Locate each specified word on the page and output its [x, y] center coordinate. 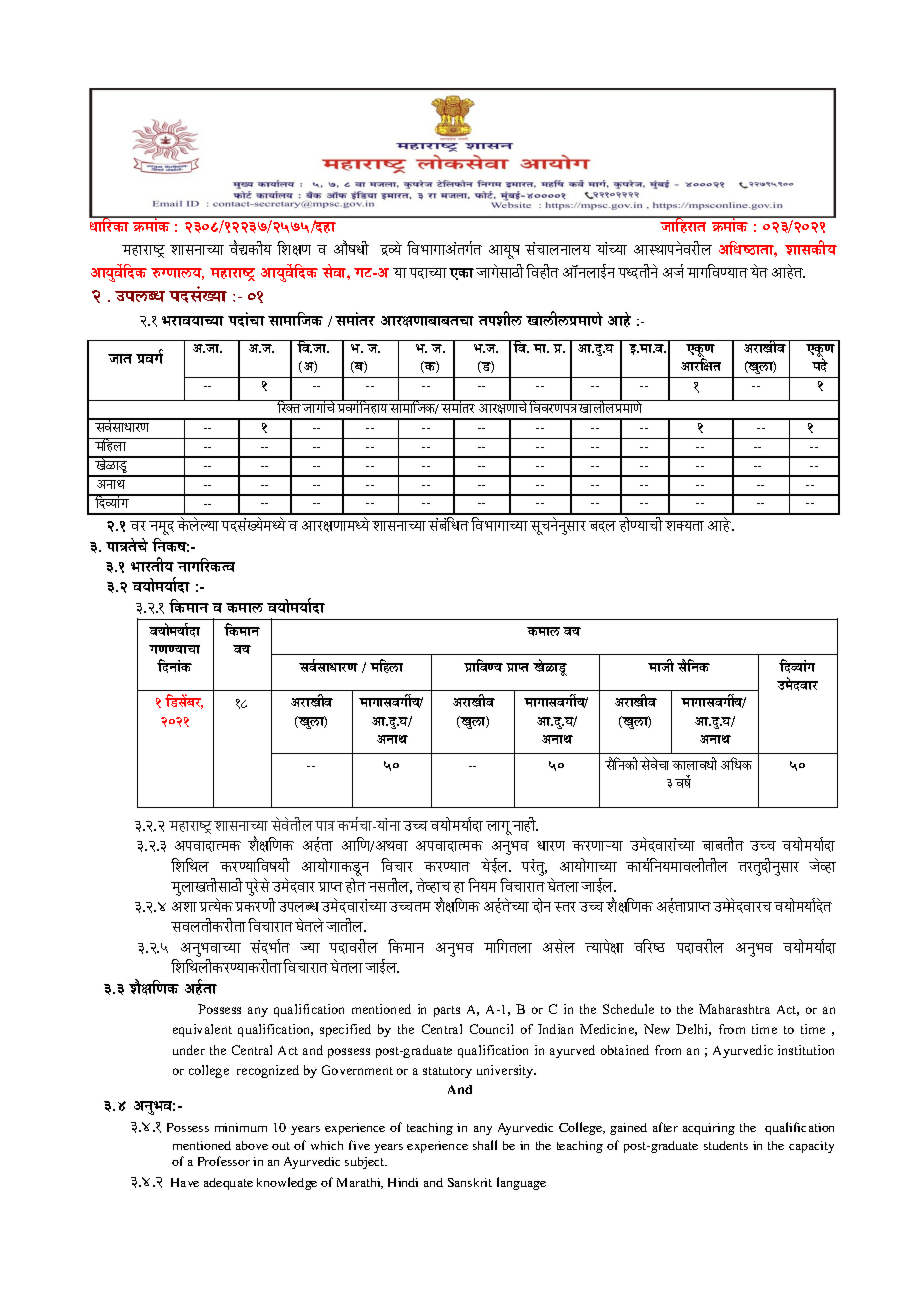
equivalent [202, 1030]
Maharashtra [734, 1009]
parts [447, 1011]
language [521, 1183]
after [665, 1127]
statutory [447, 1072]
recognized [268, 1071]
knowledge [287, 1183]
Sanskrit [470, 1182]
